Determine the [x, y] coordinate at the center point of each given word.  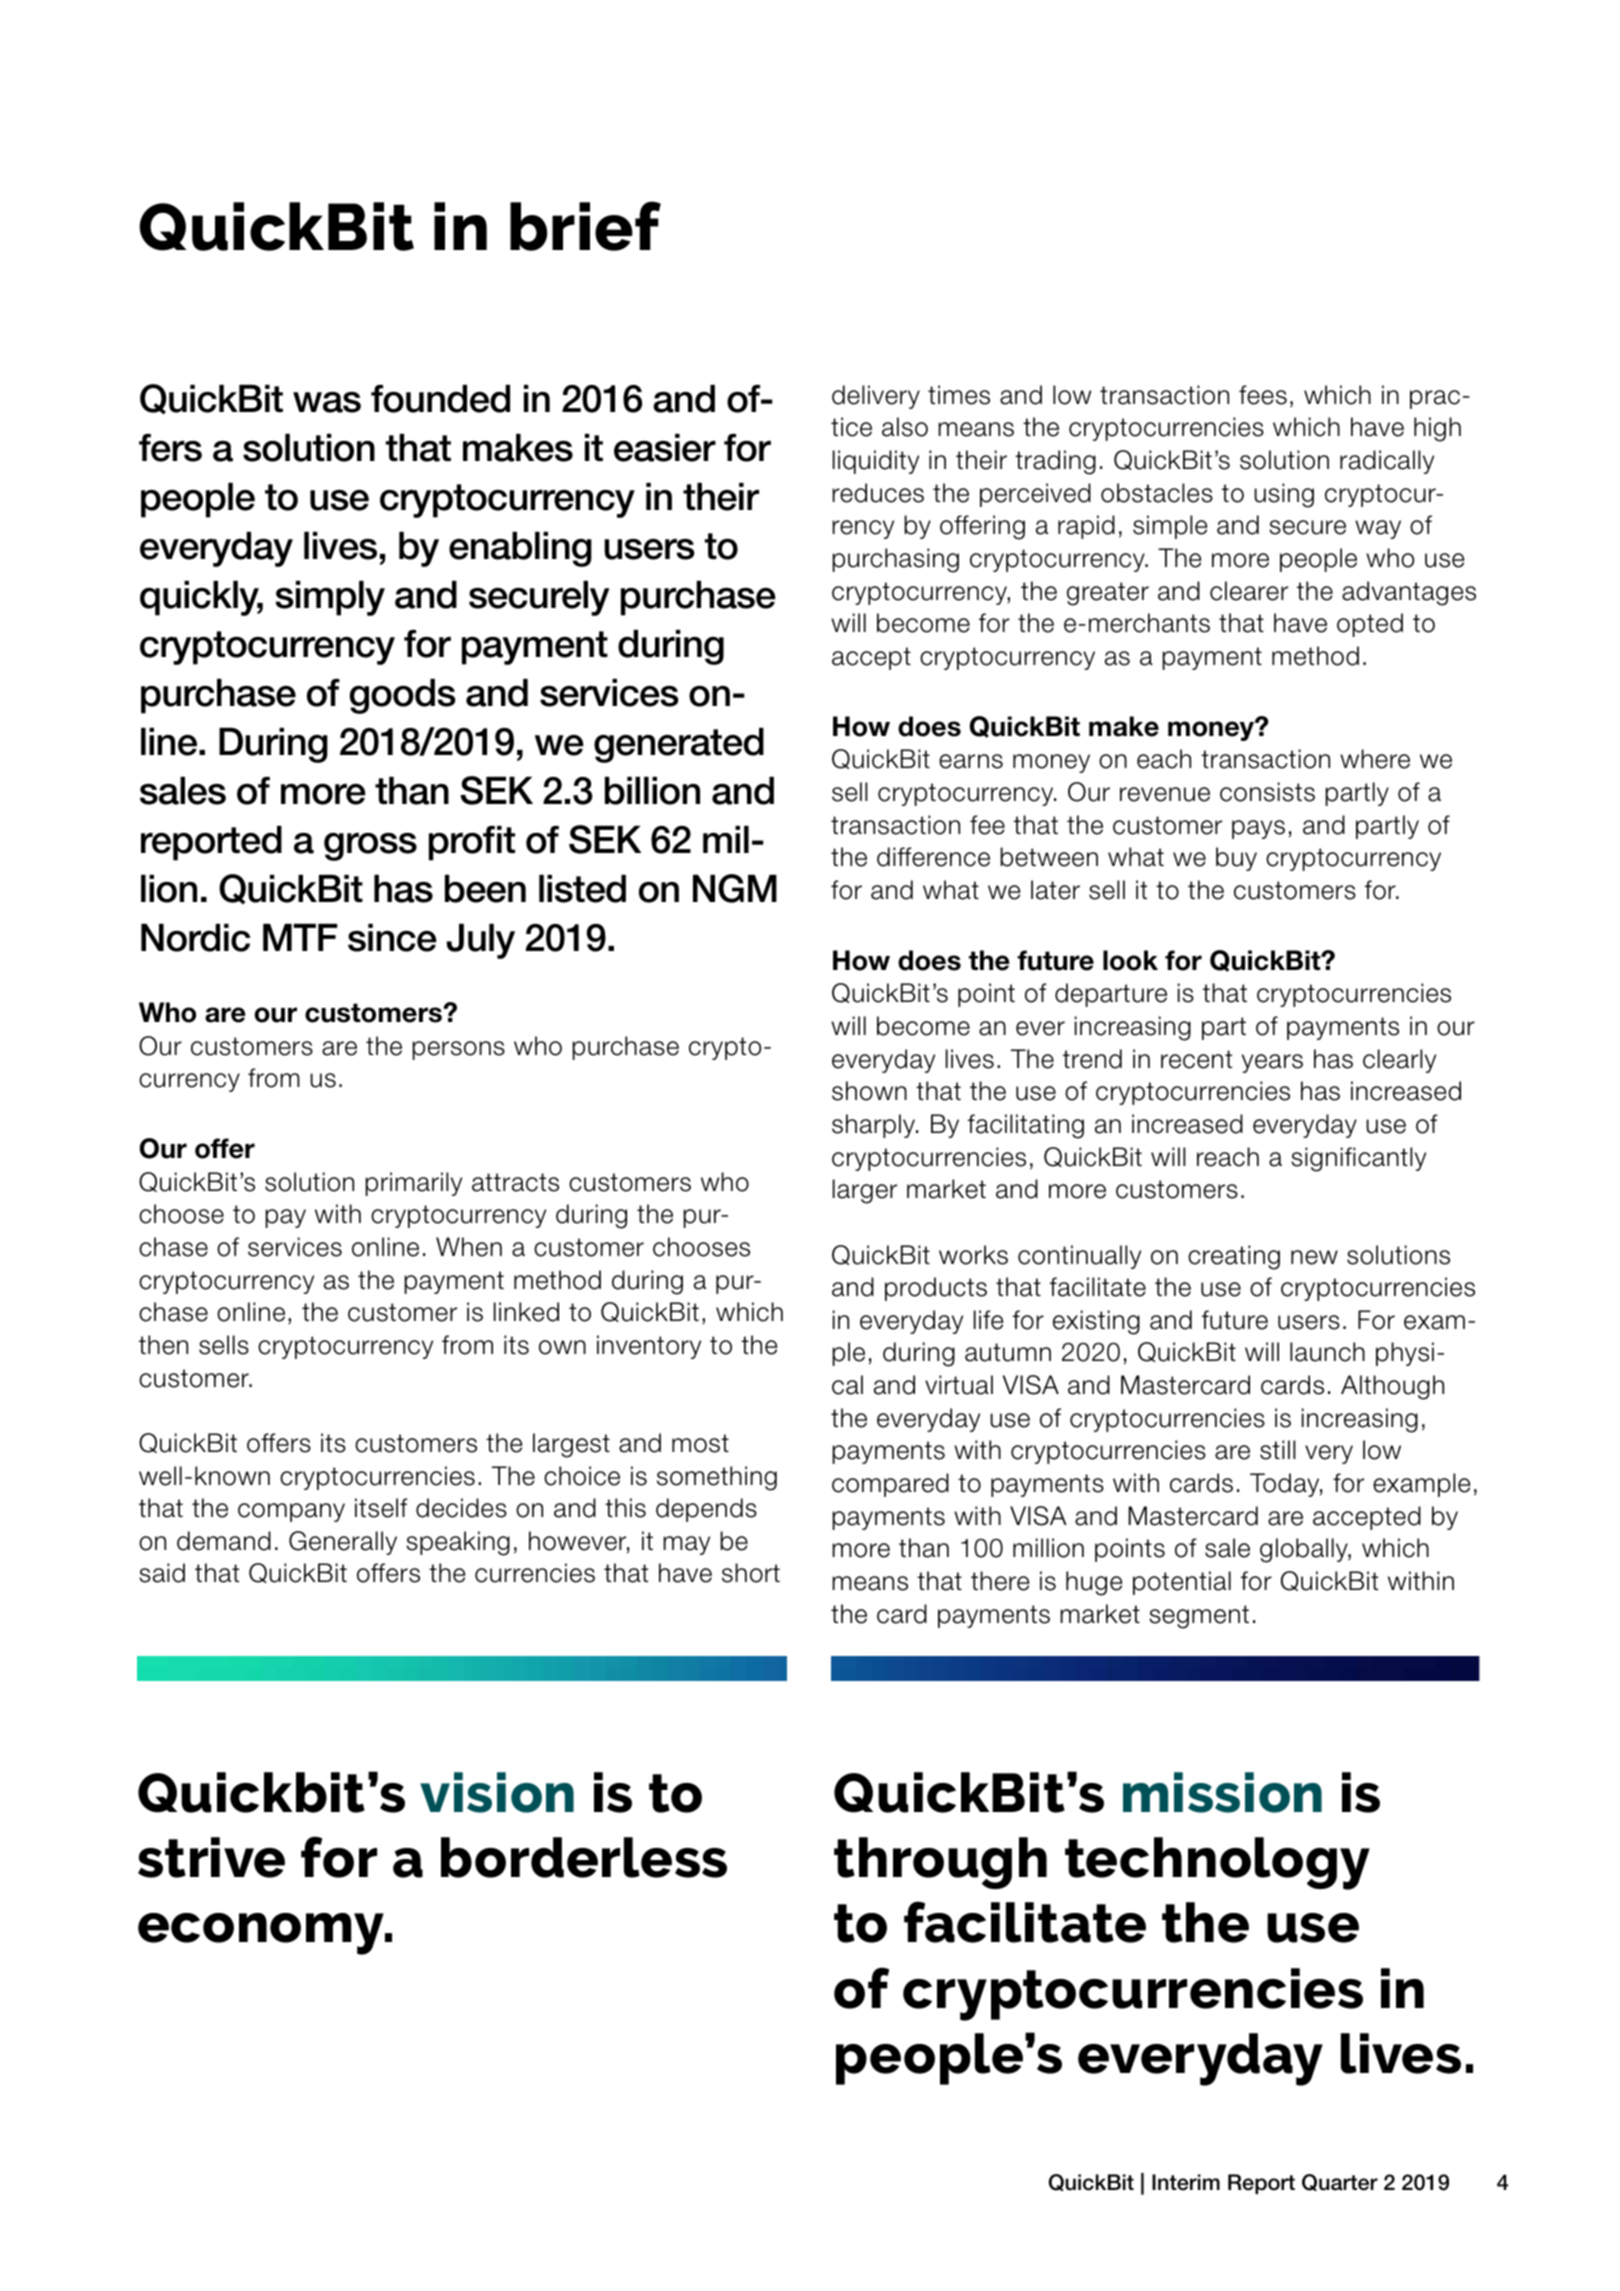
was [327, 402]
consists [1267, 792]
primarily [413, 1184]
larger [865, 1191]
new [1314, 1257]
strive [211, 1857]
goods [403, 696]
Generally [343, 1543]
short [751, 1573]
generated [679, 745]
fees [1263, 395]
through [940, 1863]
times [959, 395]
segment [1199, 1617]
